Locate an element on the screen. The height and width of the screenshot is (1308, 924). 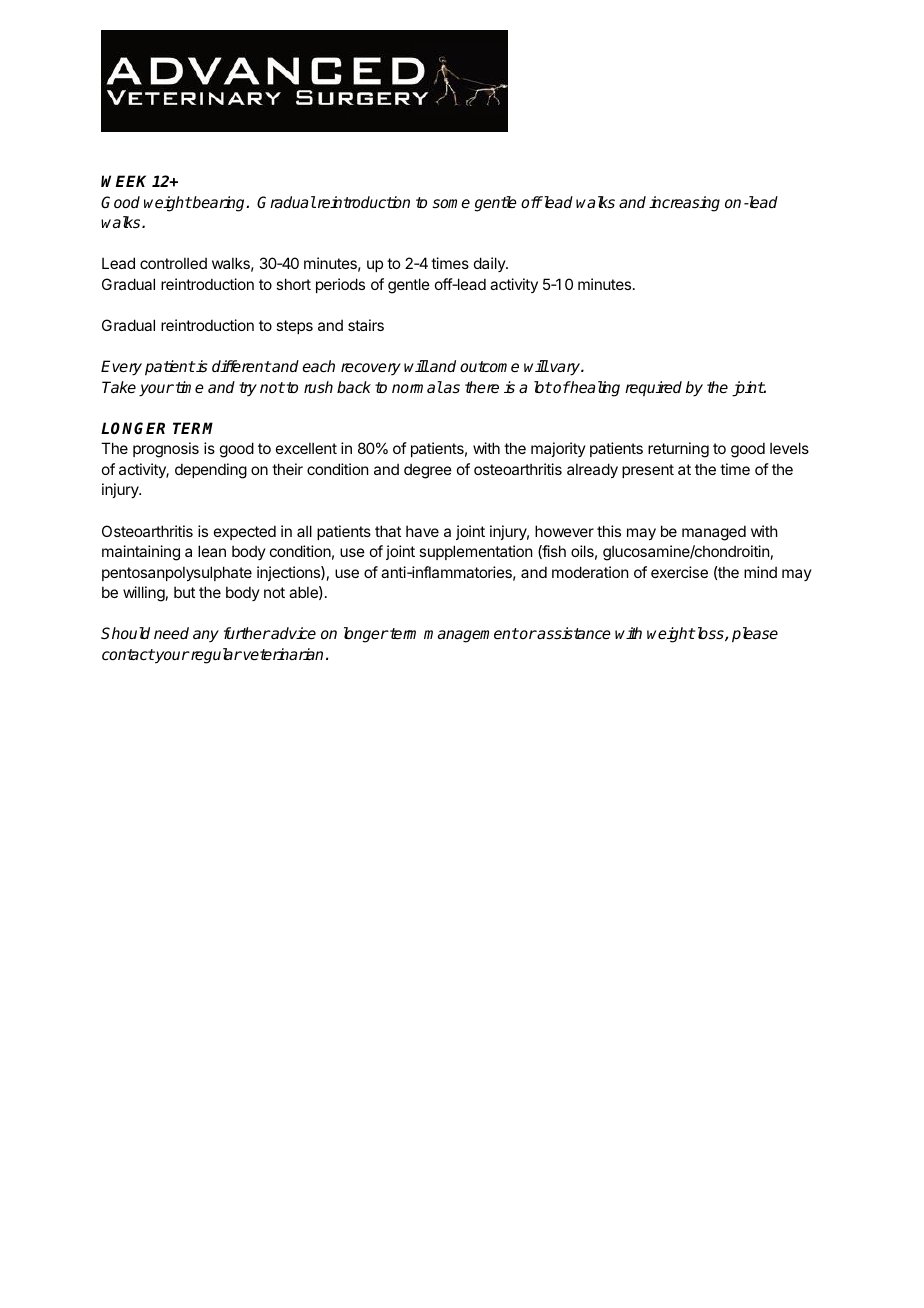
loss is located at coordinates (710, 634).
